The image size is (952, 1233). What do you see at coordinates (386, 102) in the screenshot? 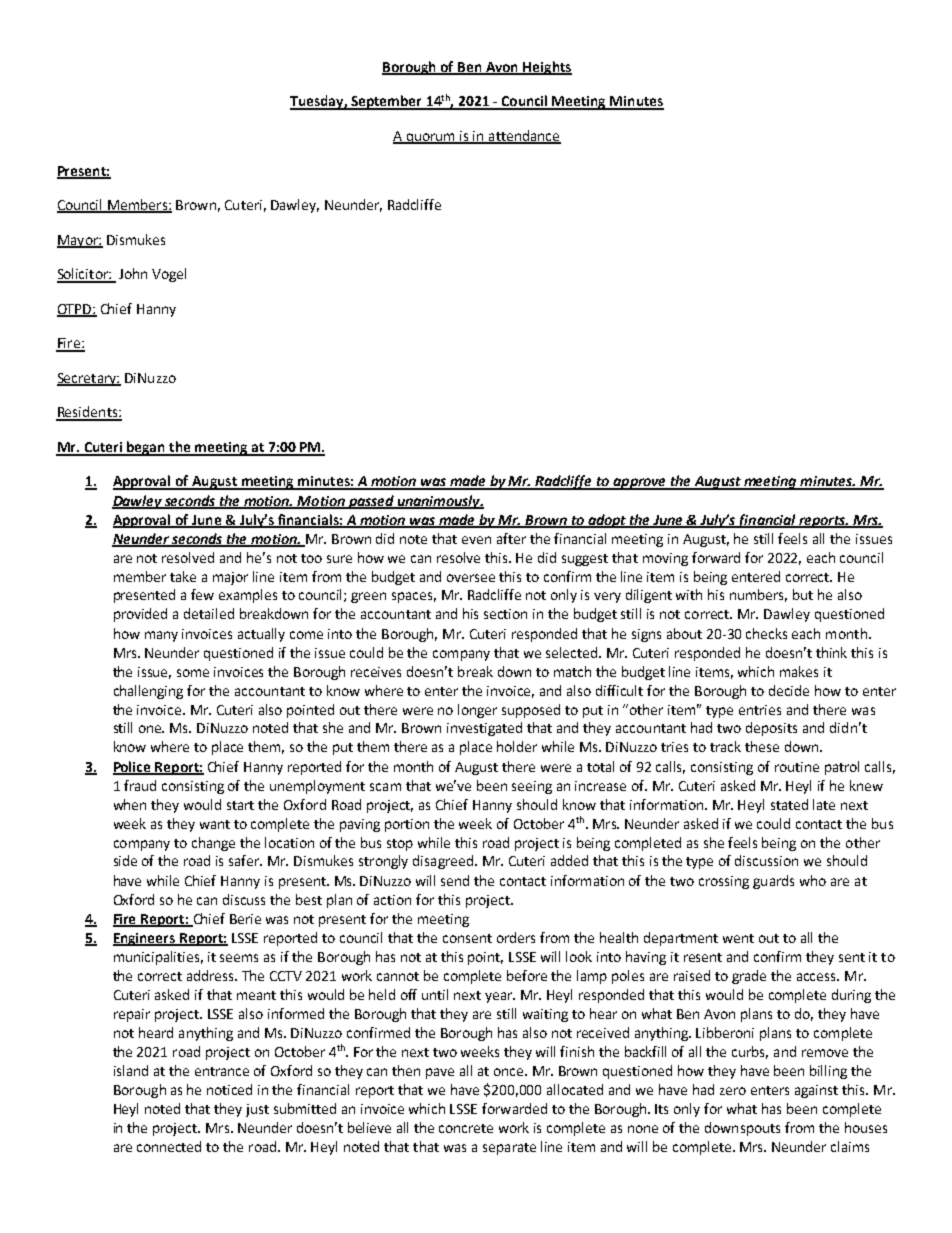
I see `September` at bounding box center [386, 102].
